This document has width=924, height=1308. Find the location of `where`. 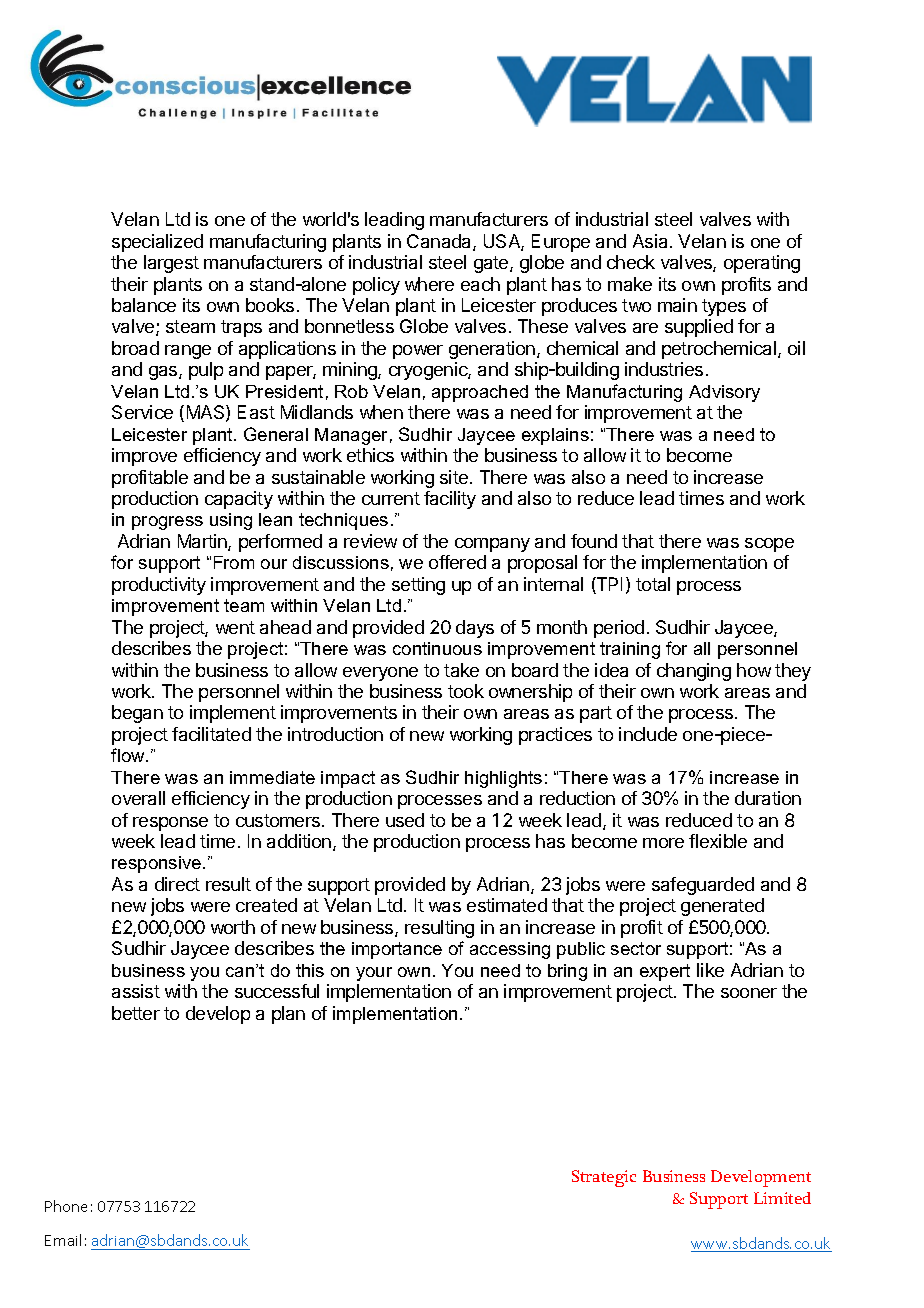

where is located at coordinates (429, 284).
